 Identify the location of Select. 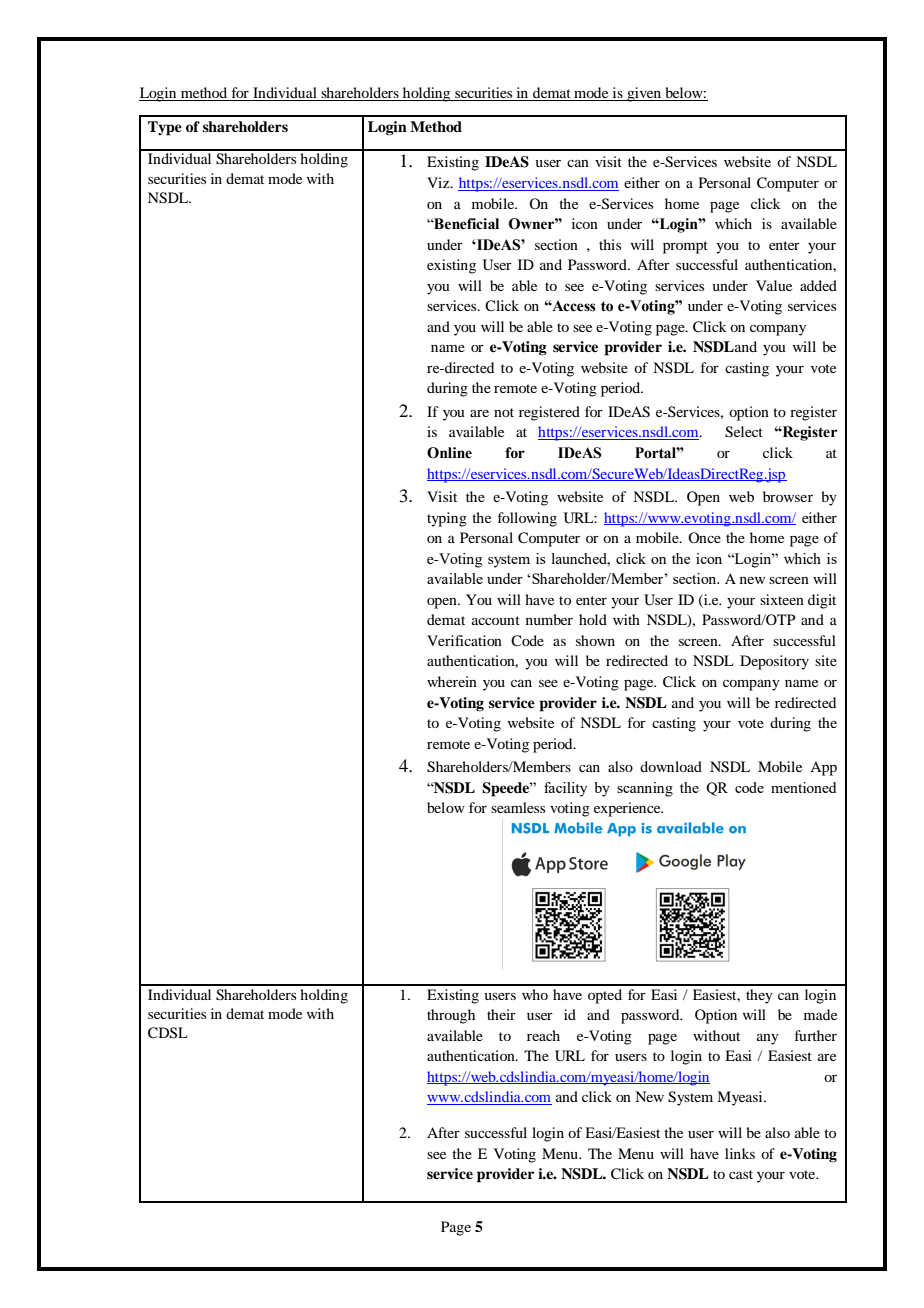
(744, 432).
